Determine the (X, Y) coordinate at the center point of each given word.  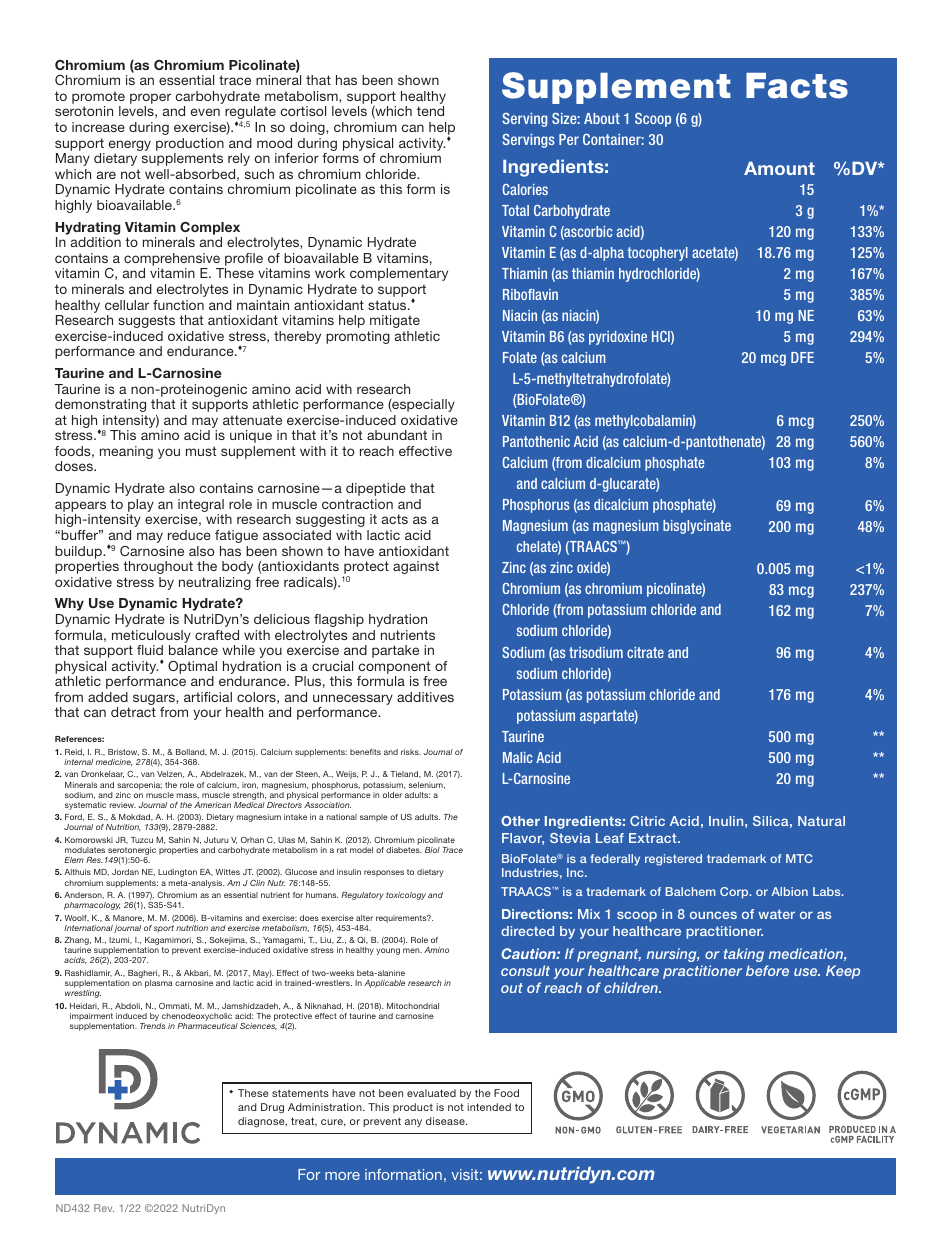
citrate (645, 652)
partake (395, 651)
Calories (525, 189)
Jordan (125, 872)
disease (446, 1121)
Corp (735, 893)
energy (130, 147)
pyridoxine (618, 338)
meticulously (151, 636)
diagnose (262, 1122)
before (767, 970)
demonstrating (100, 405)
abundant (397, 435)
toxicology (406, 896)
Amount (779, 168)
